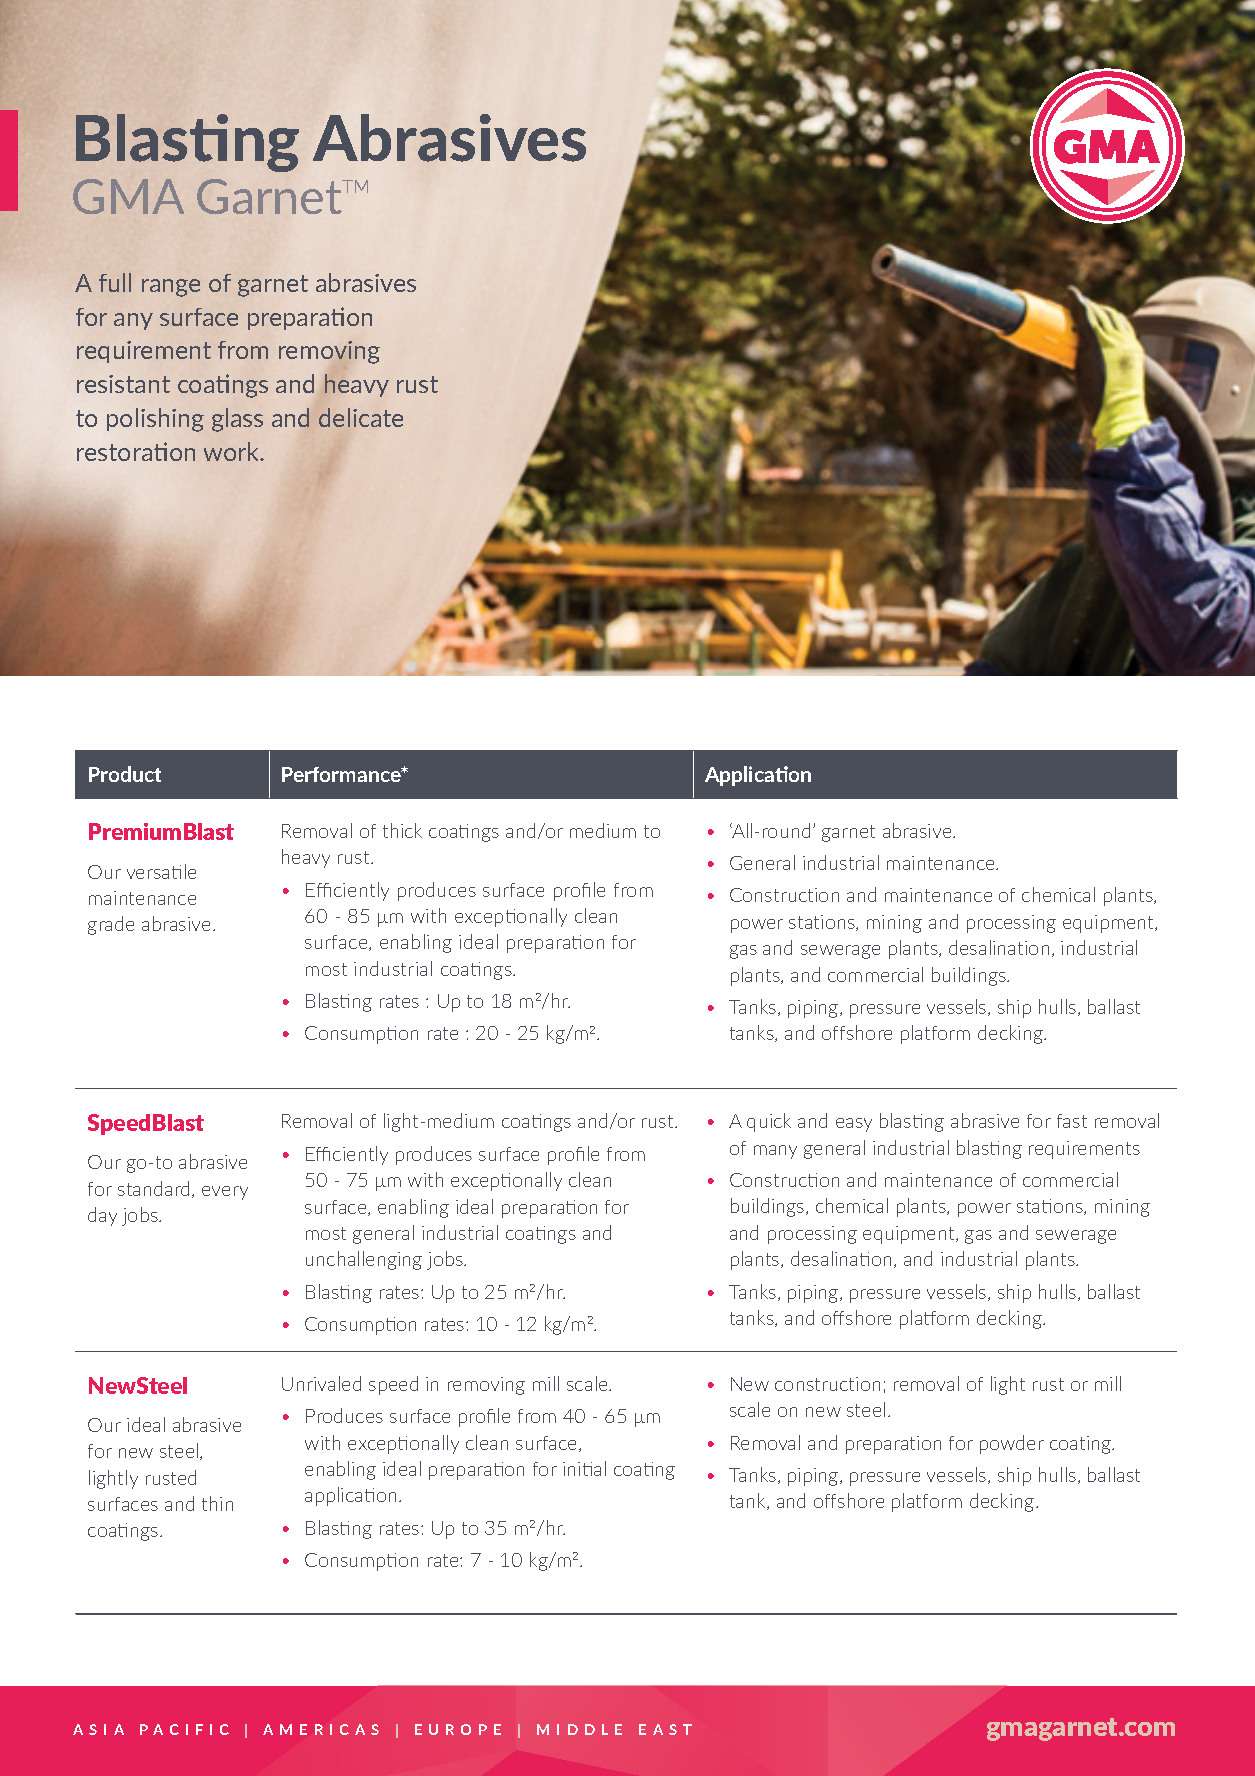 The height and width of the page is (1776, 1255). What do you see at coordinates (125, 774) in the page?
I see `Product` at bounding box center [125, 774].
